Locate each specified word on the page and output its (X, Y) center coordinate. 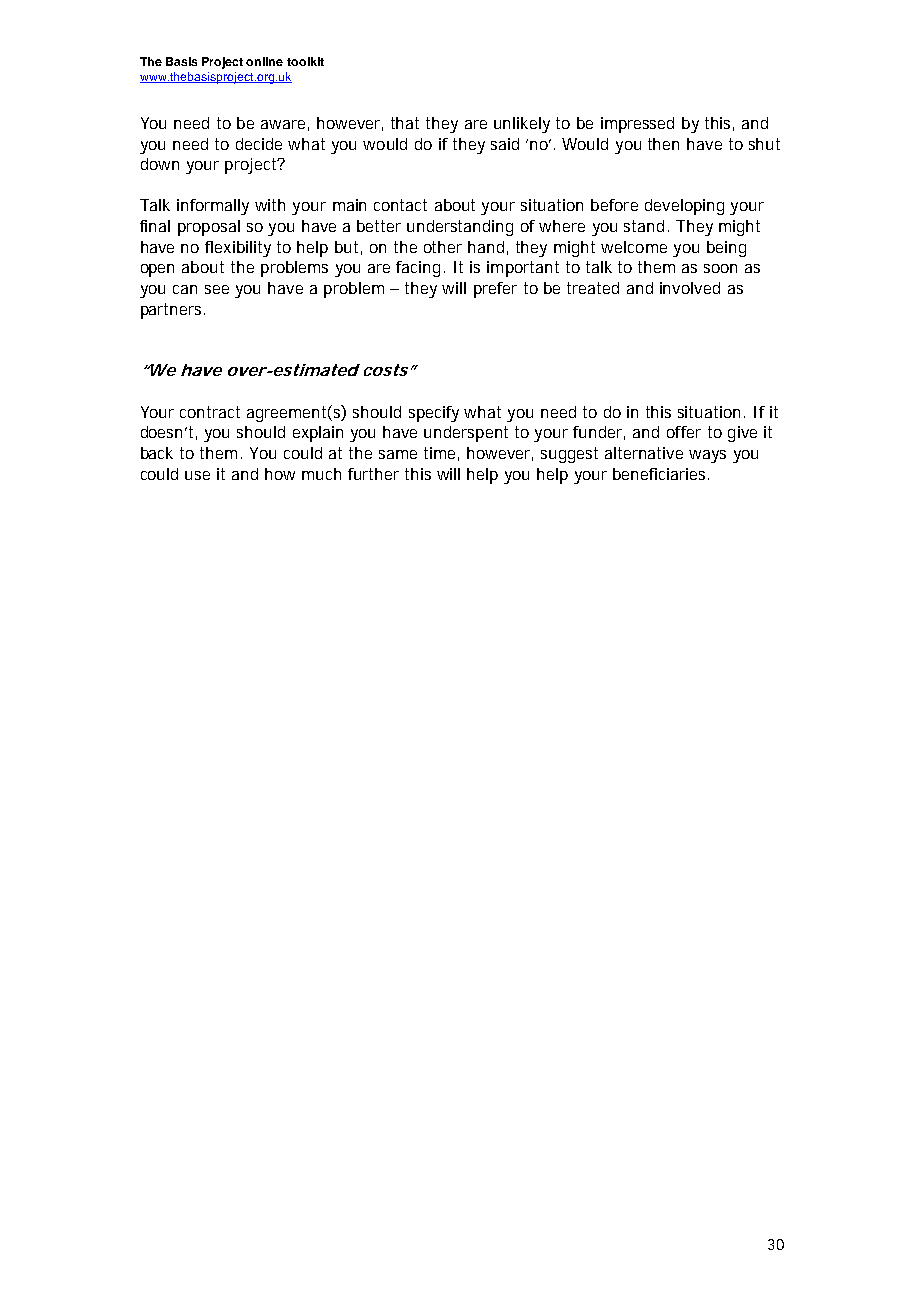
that (405, 123)
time (439, 453)
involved (690, 288)
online (264, 61)
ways (707, 456)
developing (684, 207)
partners (173, 311)
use (197, 475)
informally (213, 207)
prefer (495, 290)
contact (400, 205)
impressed (637, 125)
